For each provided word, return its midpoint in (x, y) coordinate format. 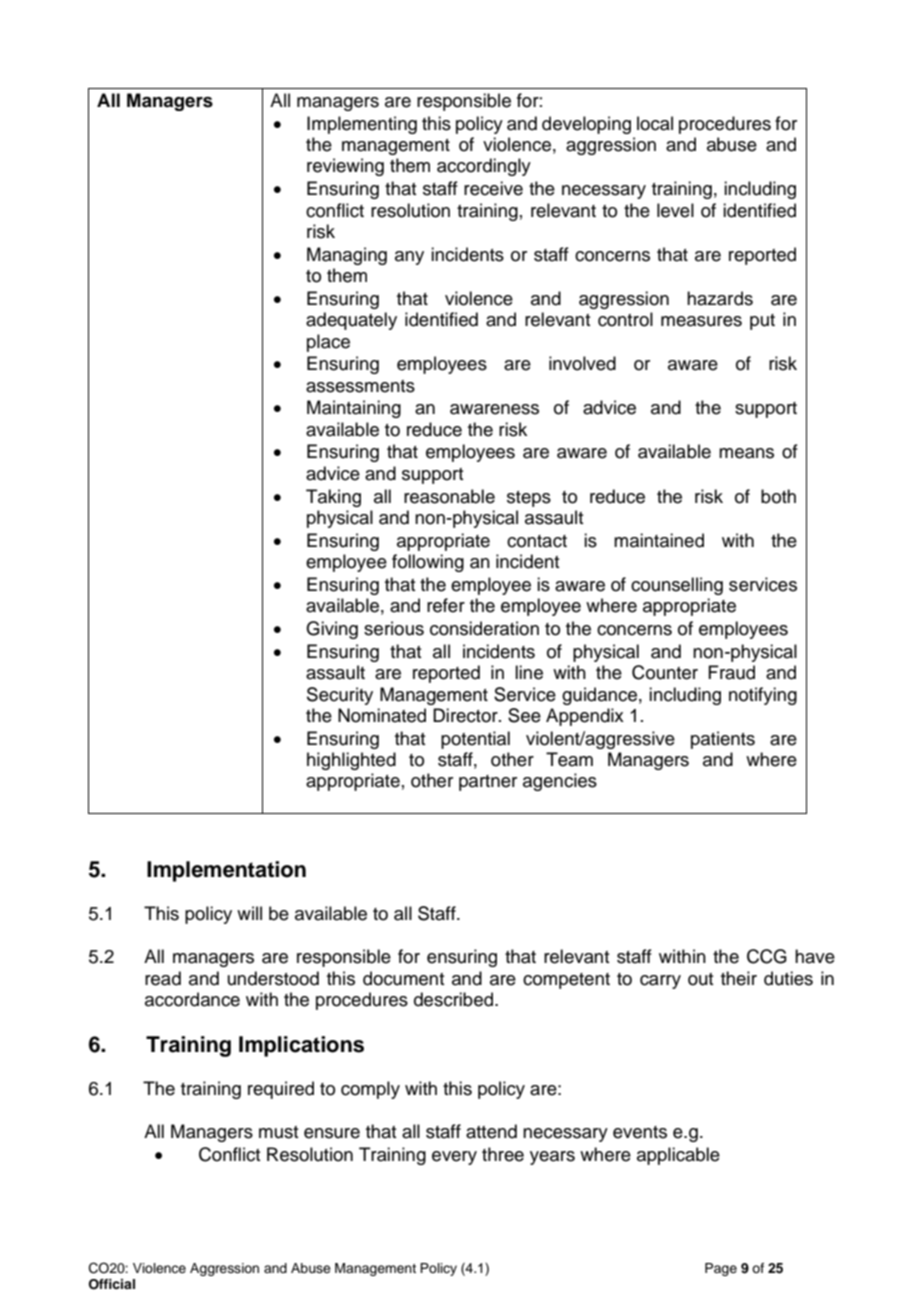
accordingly (484, 167)
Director (466, 715)
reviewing (345, 167)
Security (340, 696)
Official (112, 1284)
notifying (763, 696)
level (675, 210)
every (454, 1158)
